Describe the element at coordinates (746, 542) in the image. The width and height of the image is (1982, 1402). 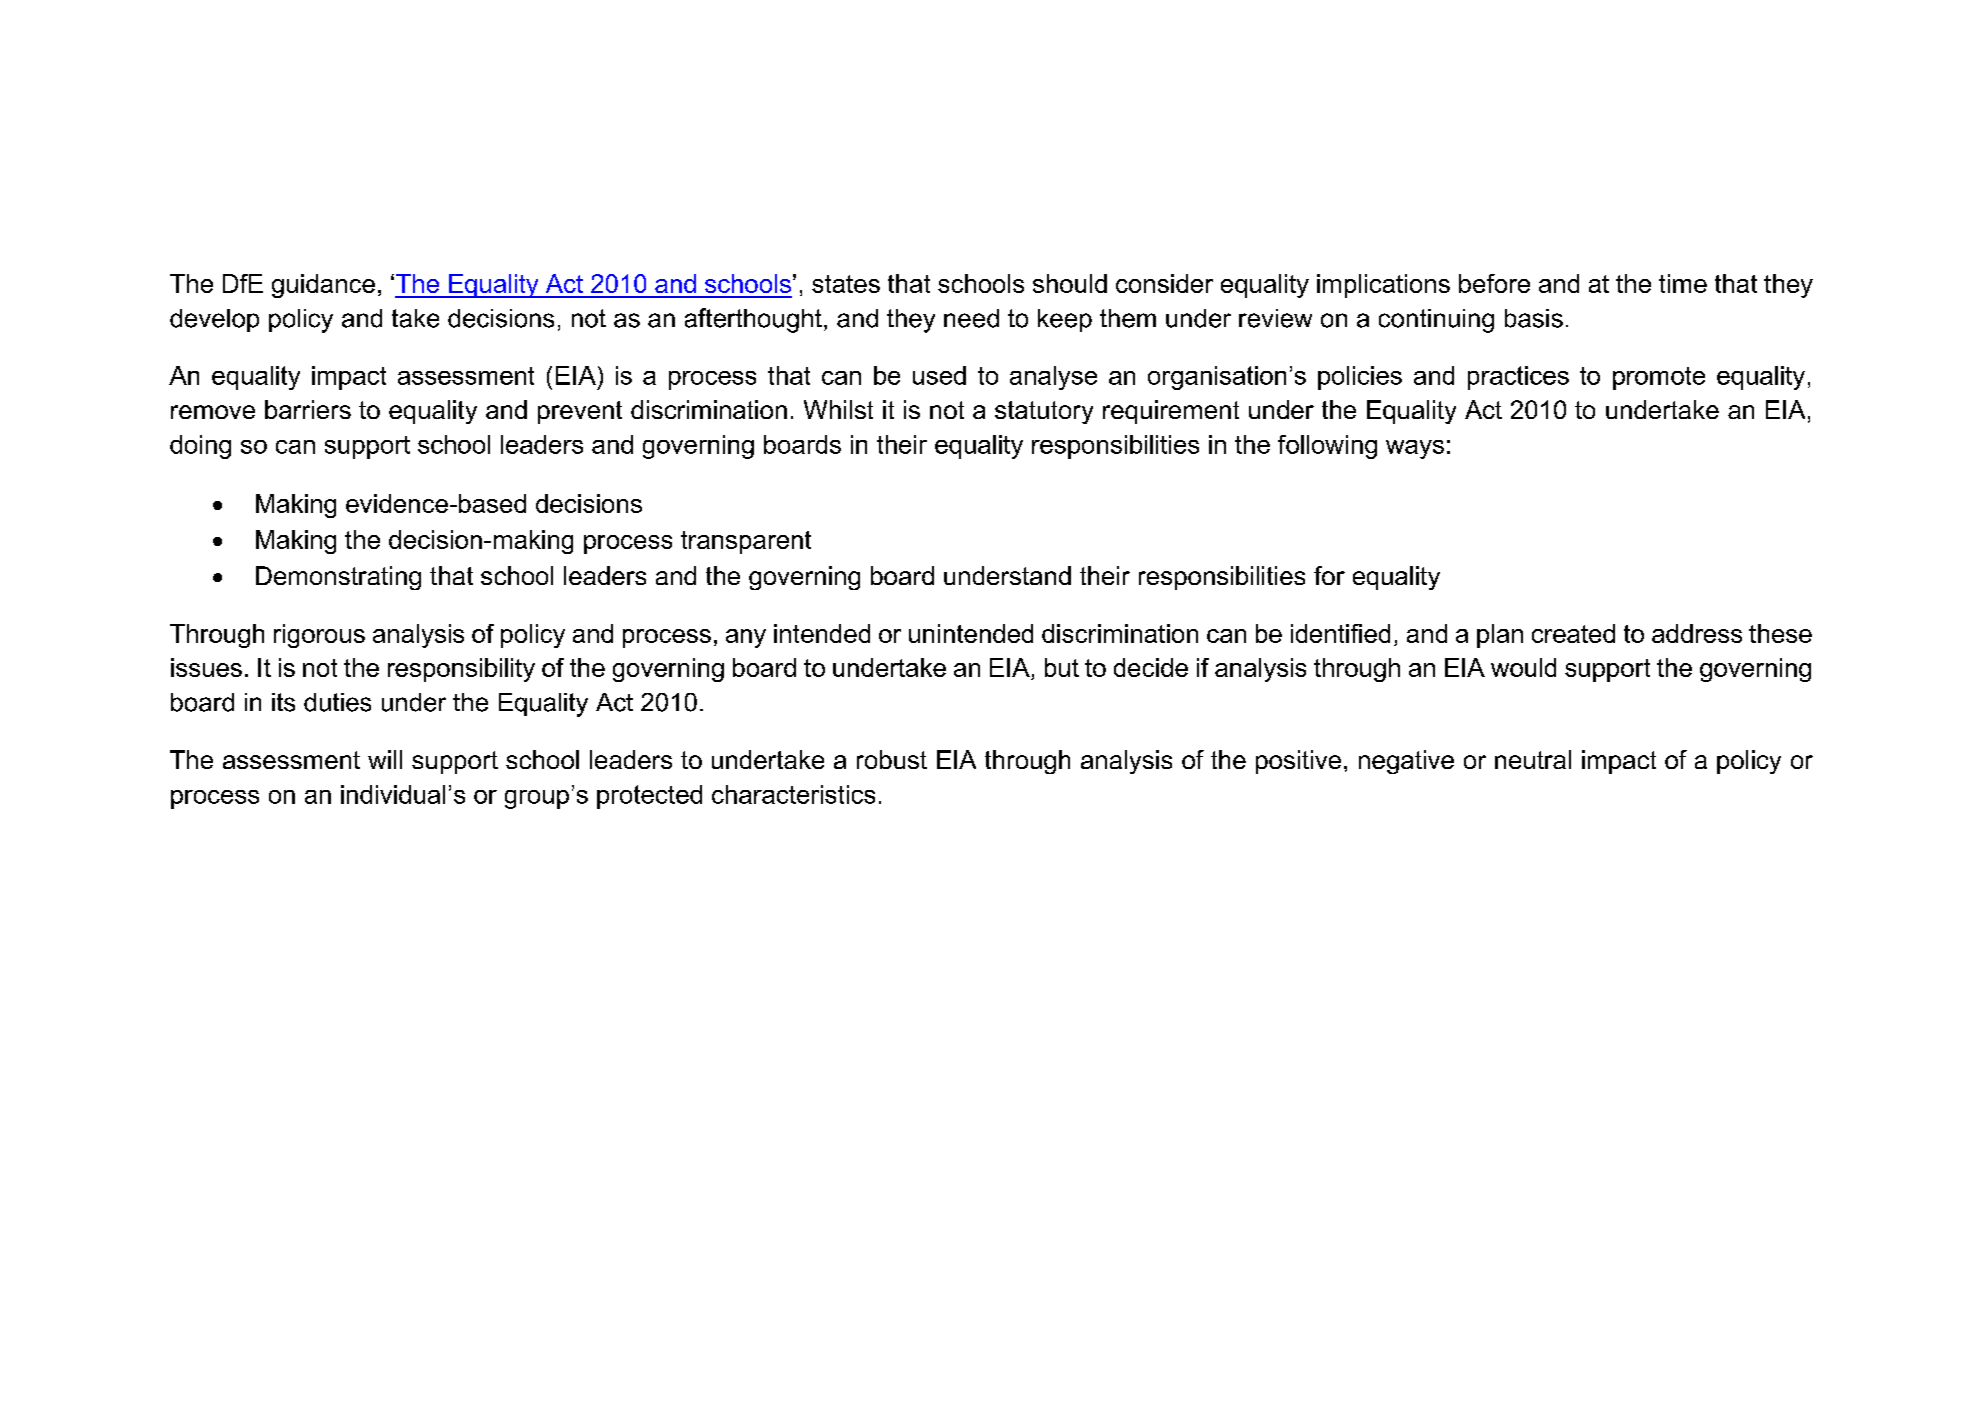
I see `transparent` at that location.
